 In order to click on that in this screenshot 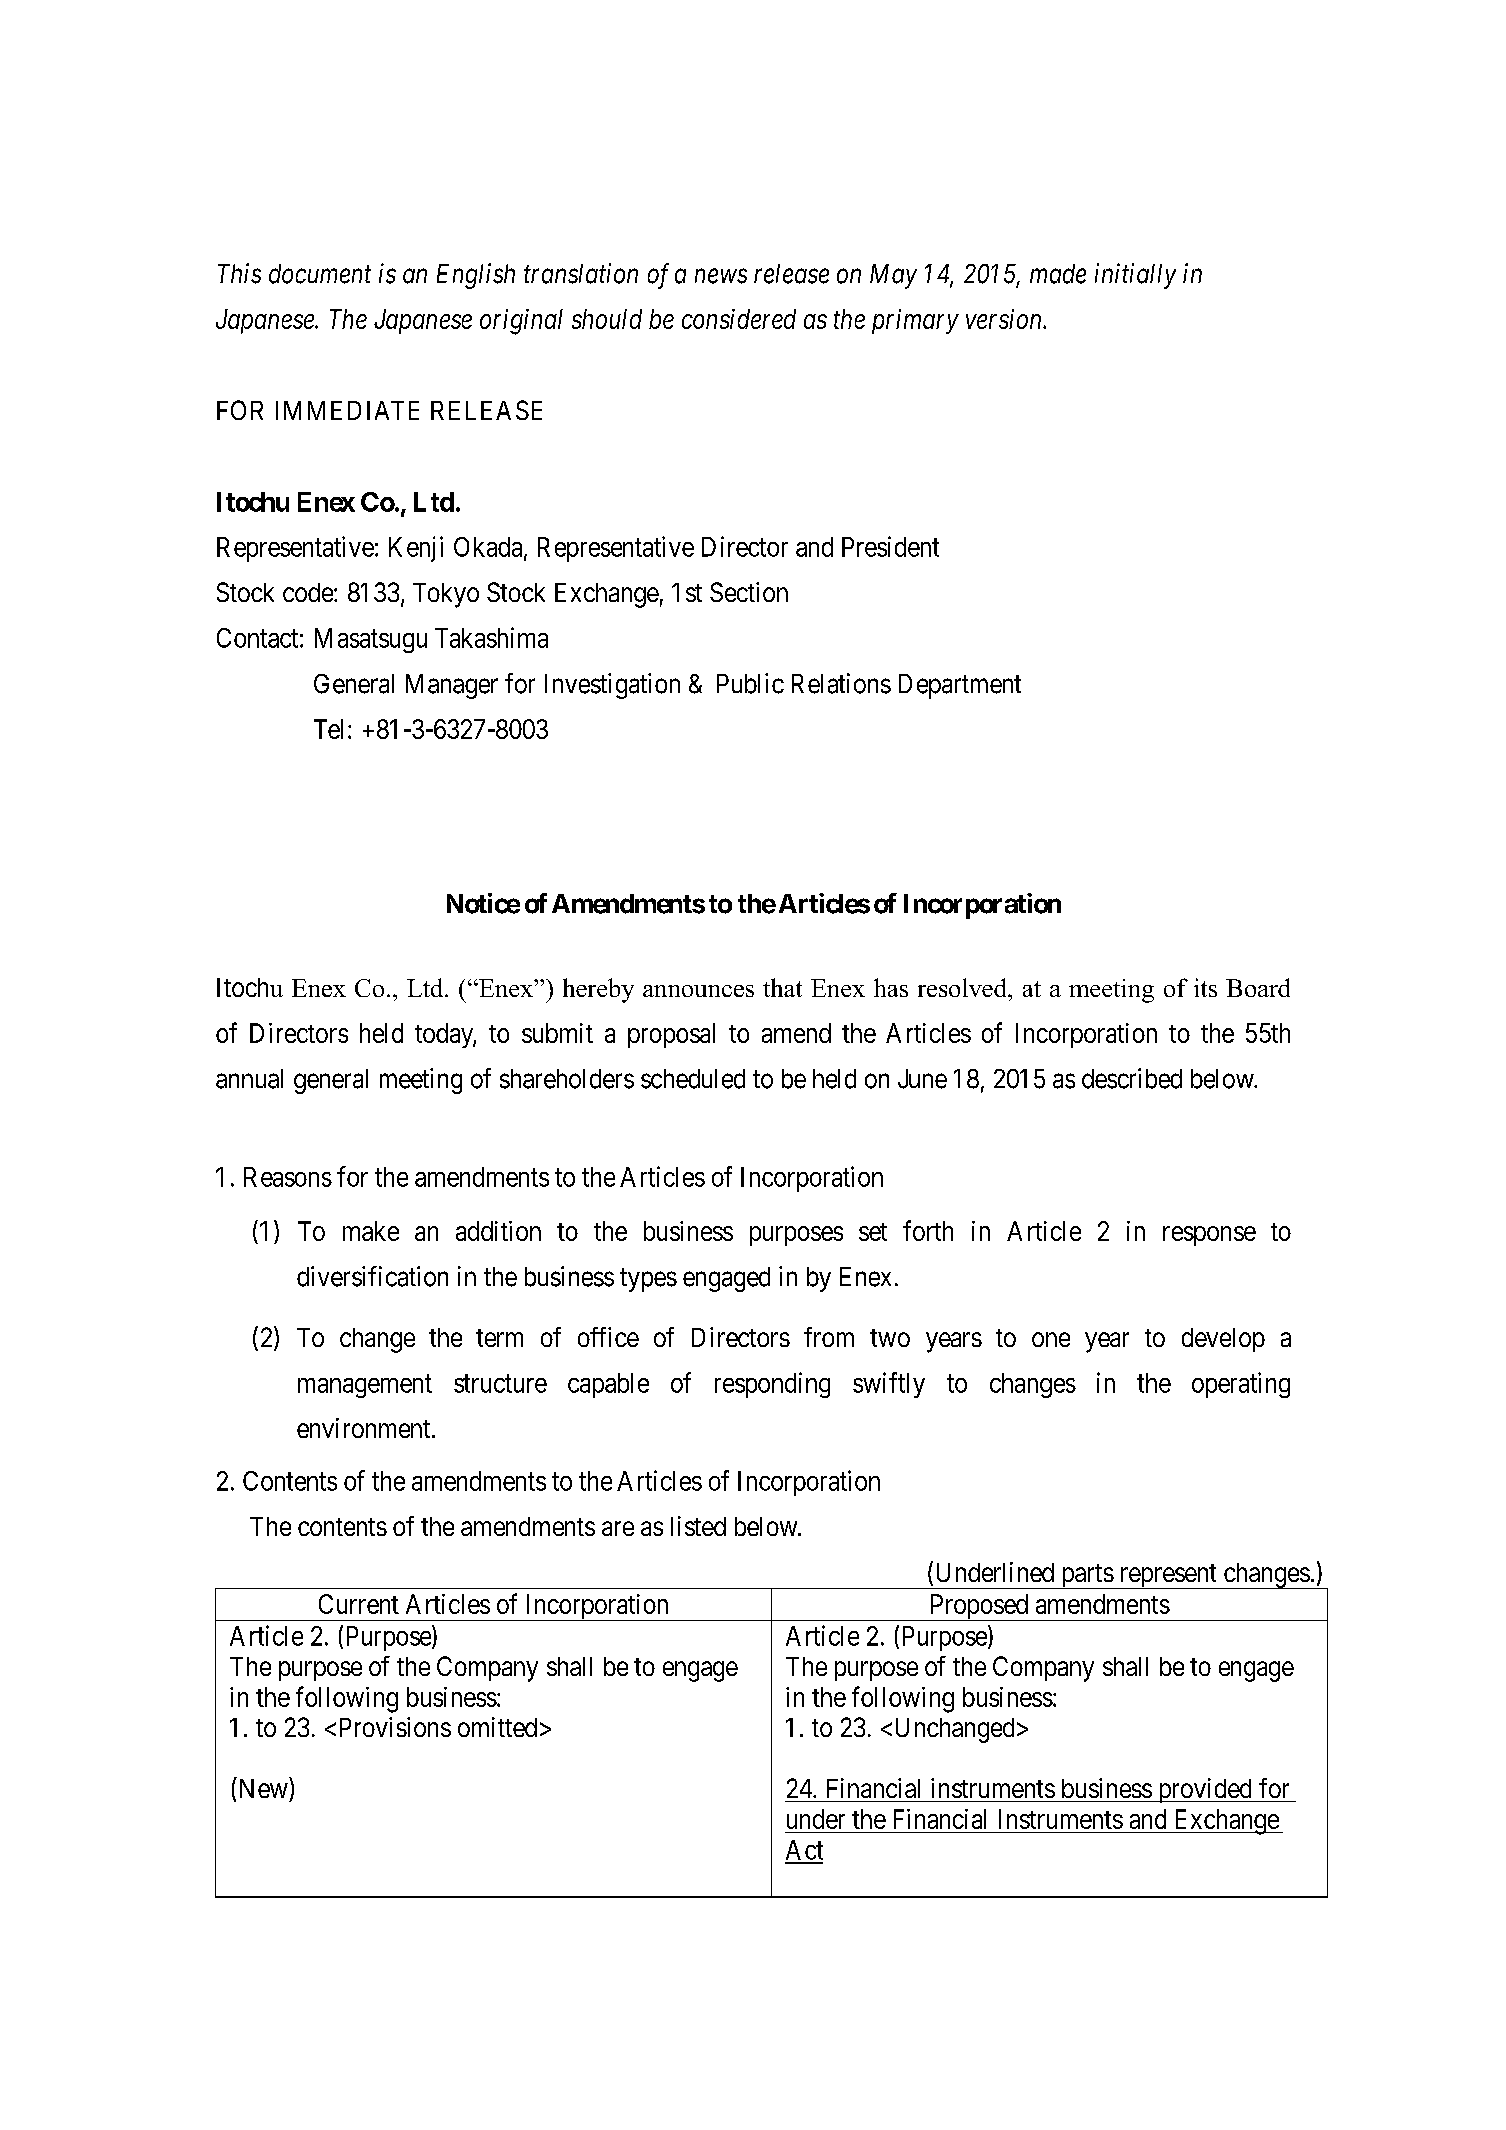, I will do `click(782, 987)`.
